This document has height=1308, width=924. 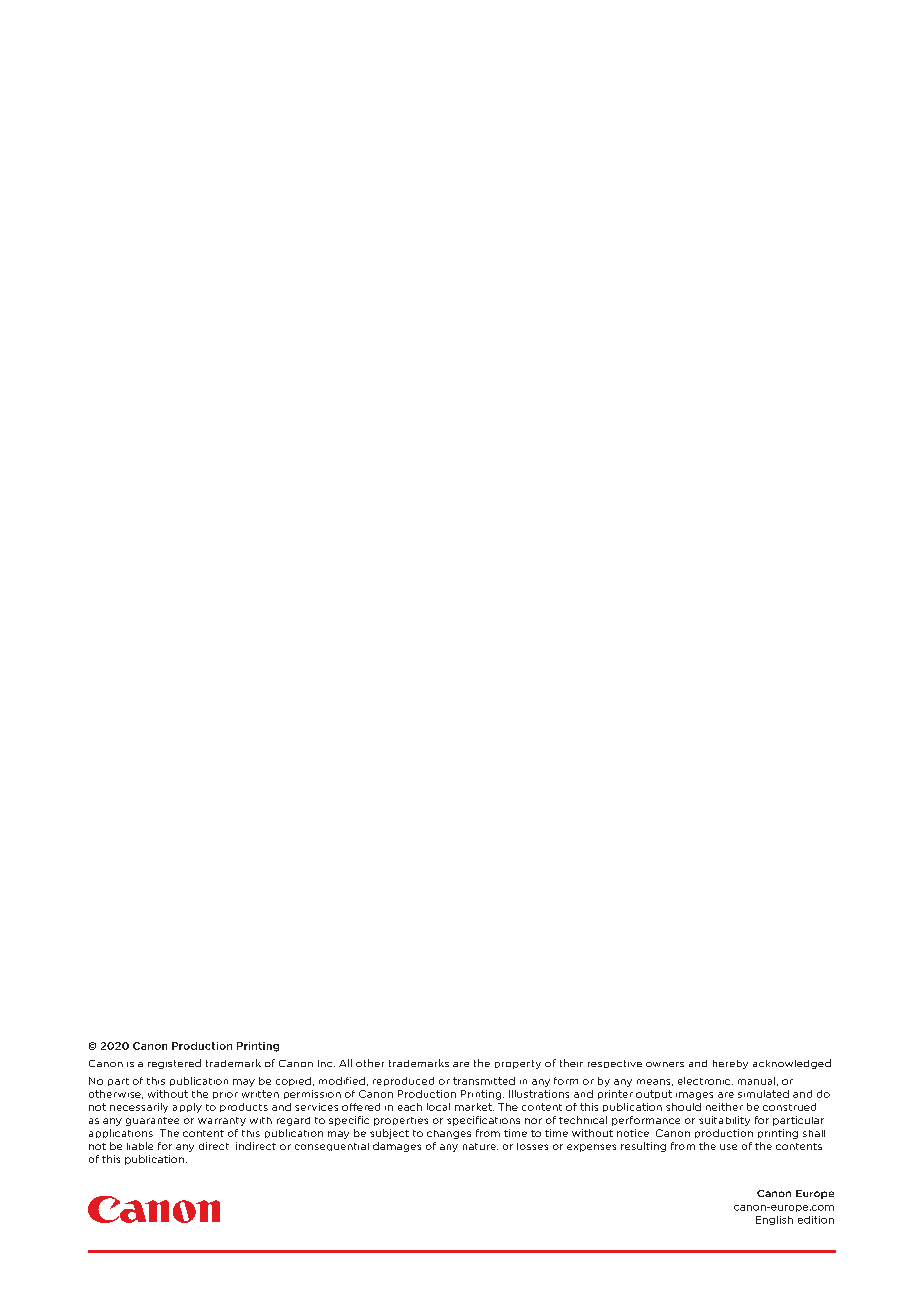 What do you see at coordinates (728, 1147) in the document?
I see `use` at bounding box center [728, 1147].
